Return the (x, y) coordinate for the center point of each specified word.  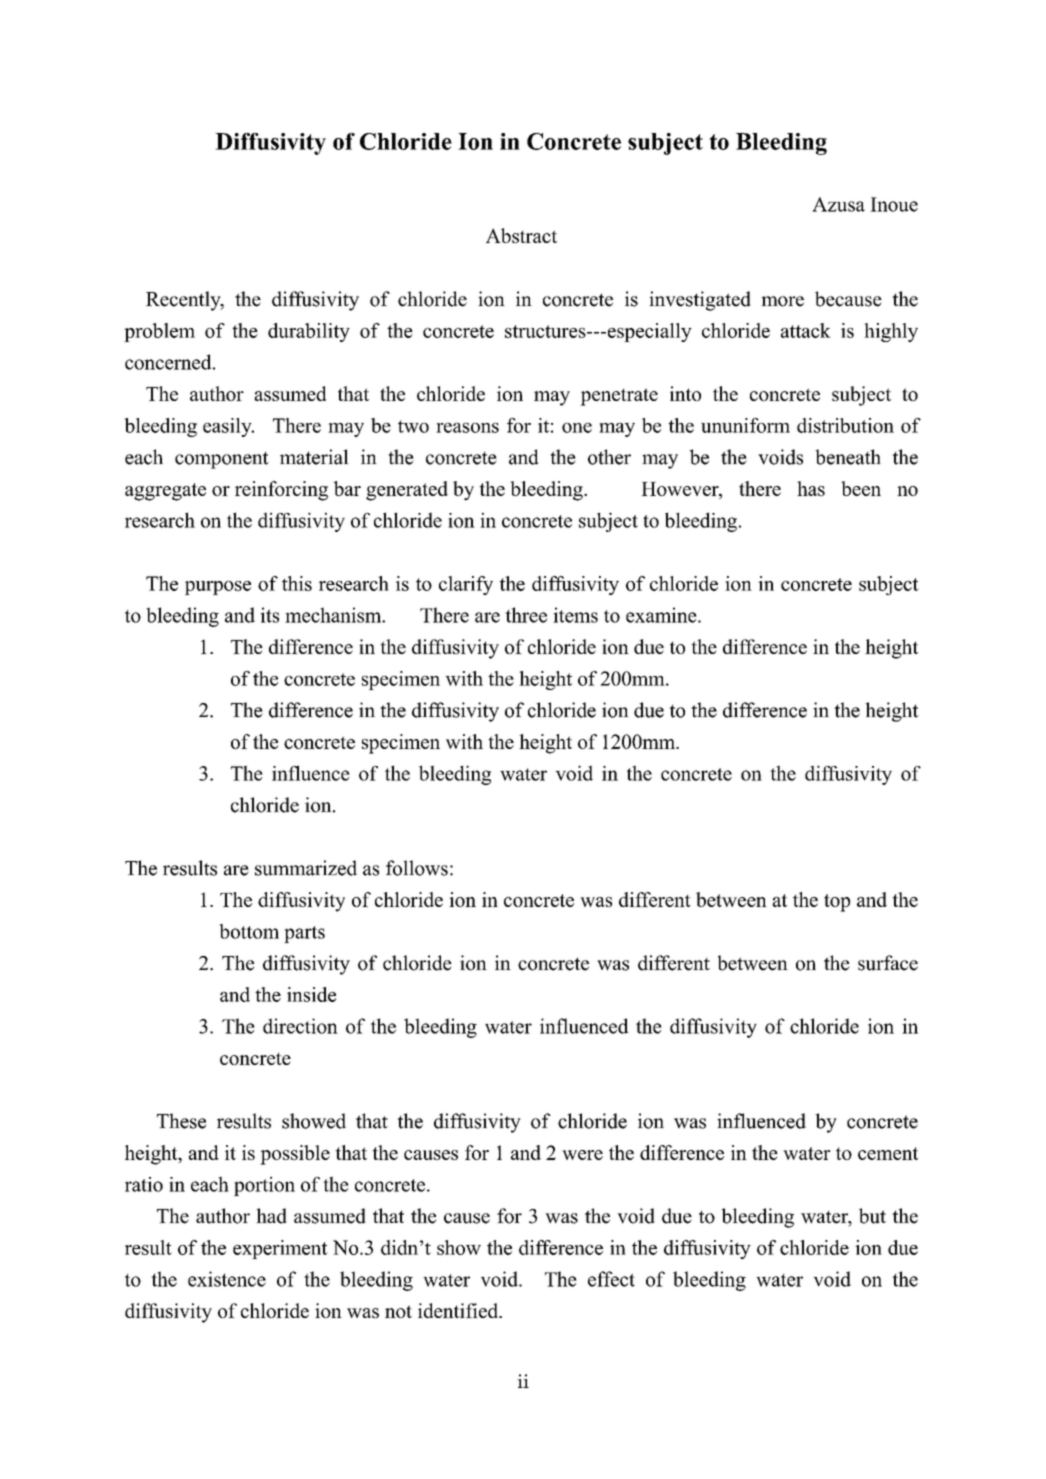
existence (227, 1279)
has (811, 488)
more (782, 301)
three (526, 615)
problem (159, 332)
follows (417, 868)
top (837, 903)
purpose (218, 588)
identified (459, 1310)
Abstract (521, 235)
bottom (249, 931)
